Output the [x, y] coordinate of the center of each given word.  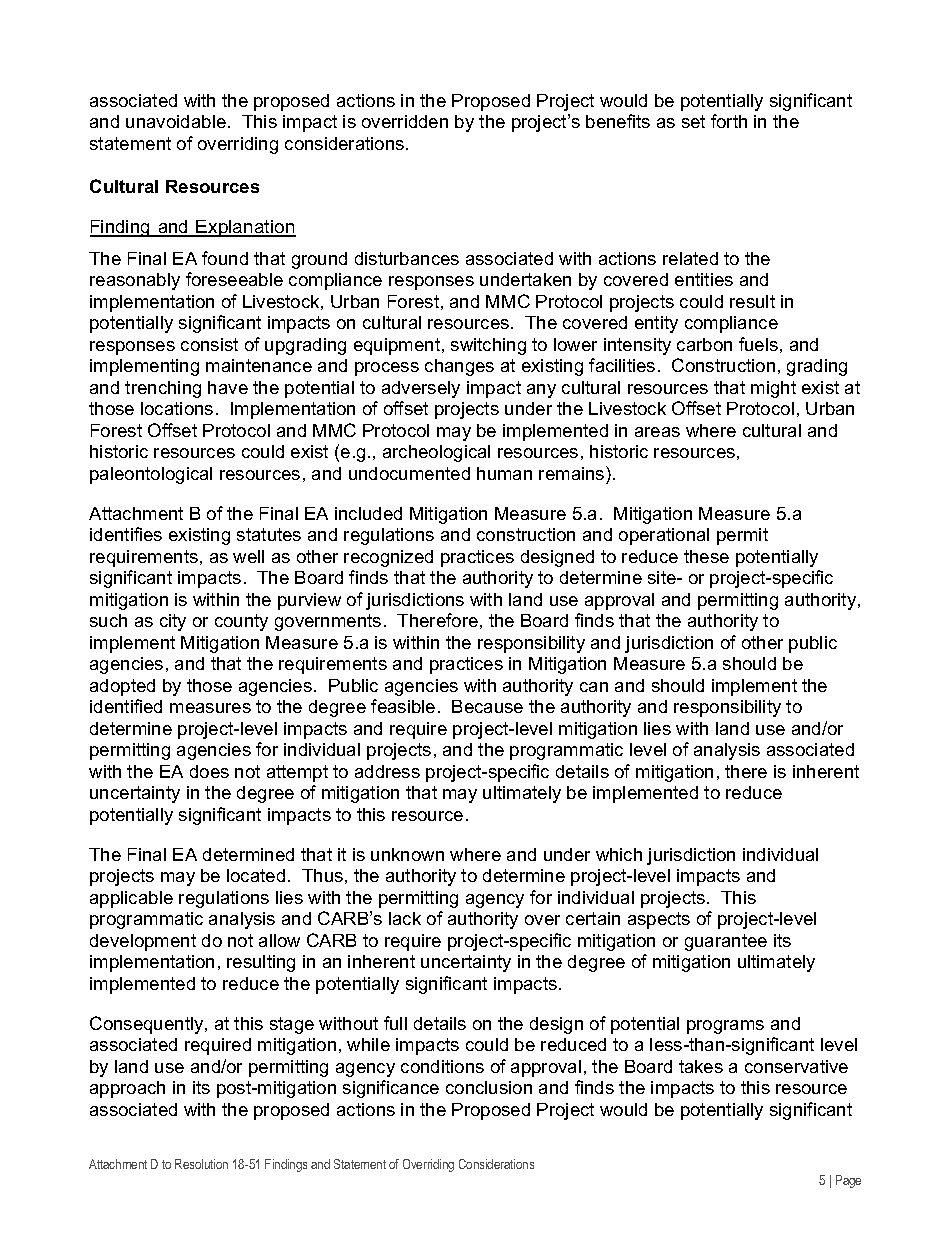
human [504, 473]
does [209, 771]
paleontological [151, 475]
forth [729, 121]
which [619, 854]
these [706, 556]
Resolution [201, 1164]
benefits [618, 121]
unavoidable [176, 121]
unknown [407, 854]
